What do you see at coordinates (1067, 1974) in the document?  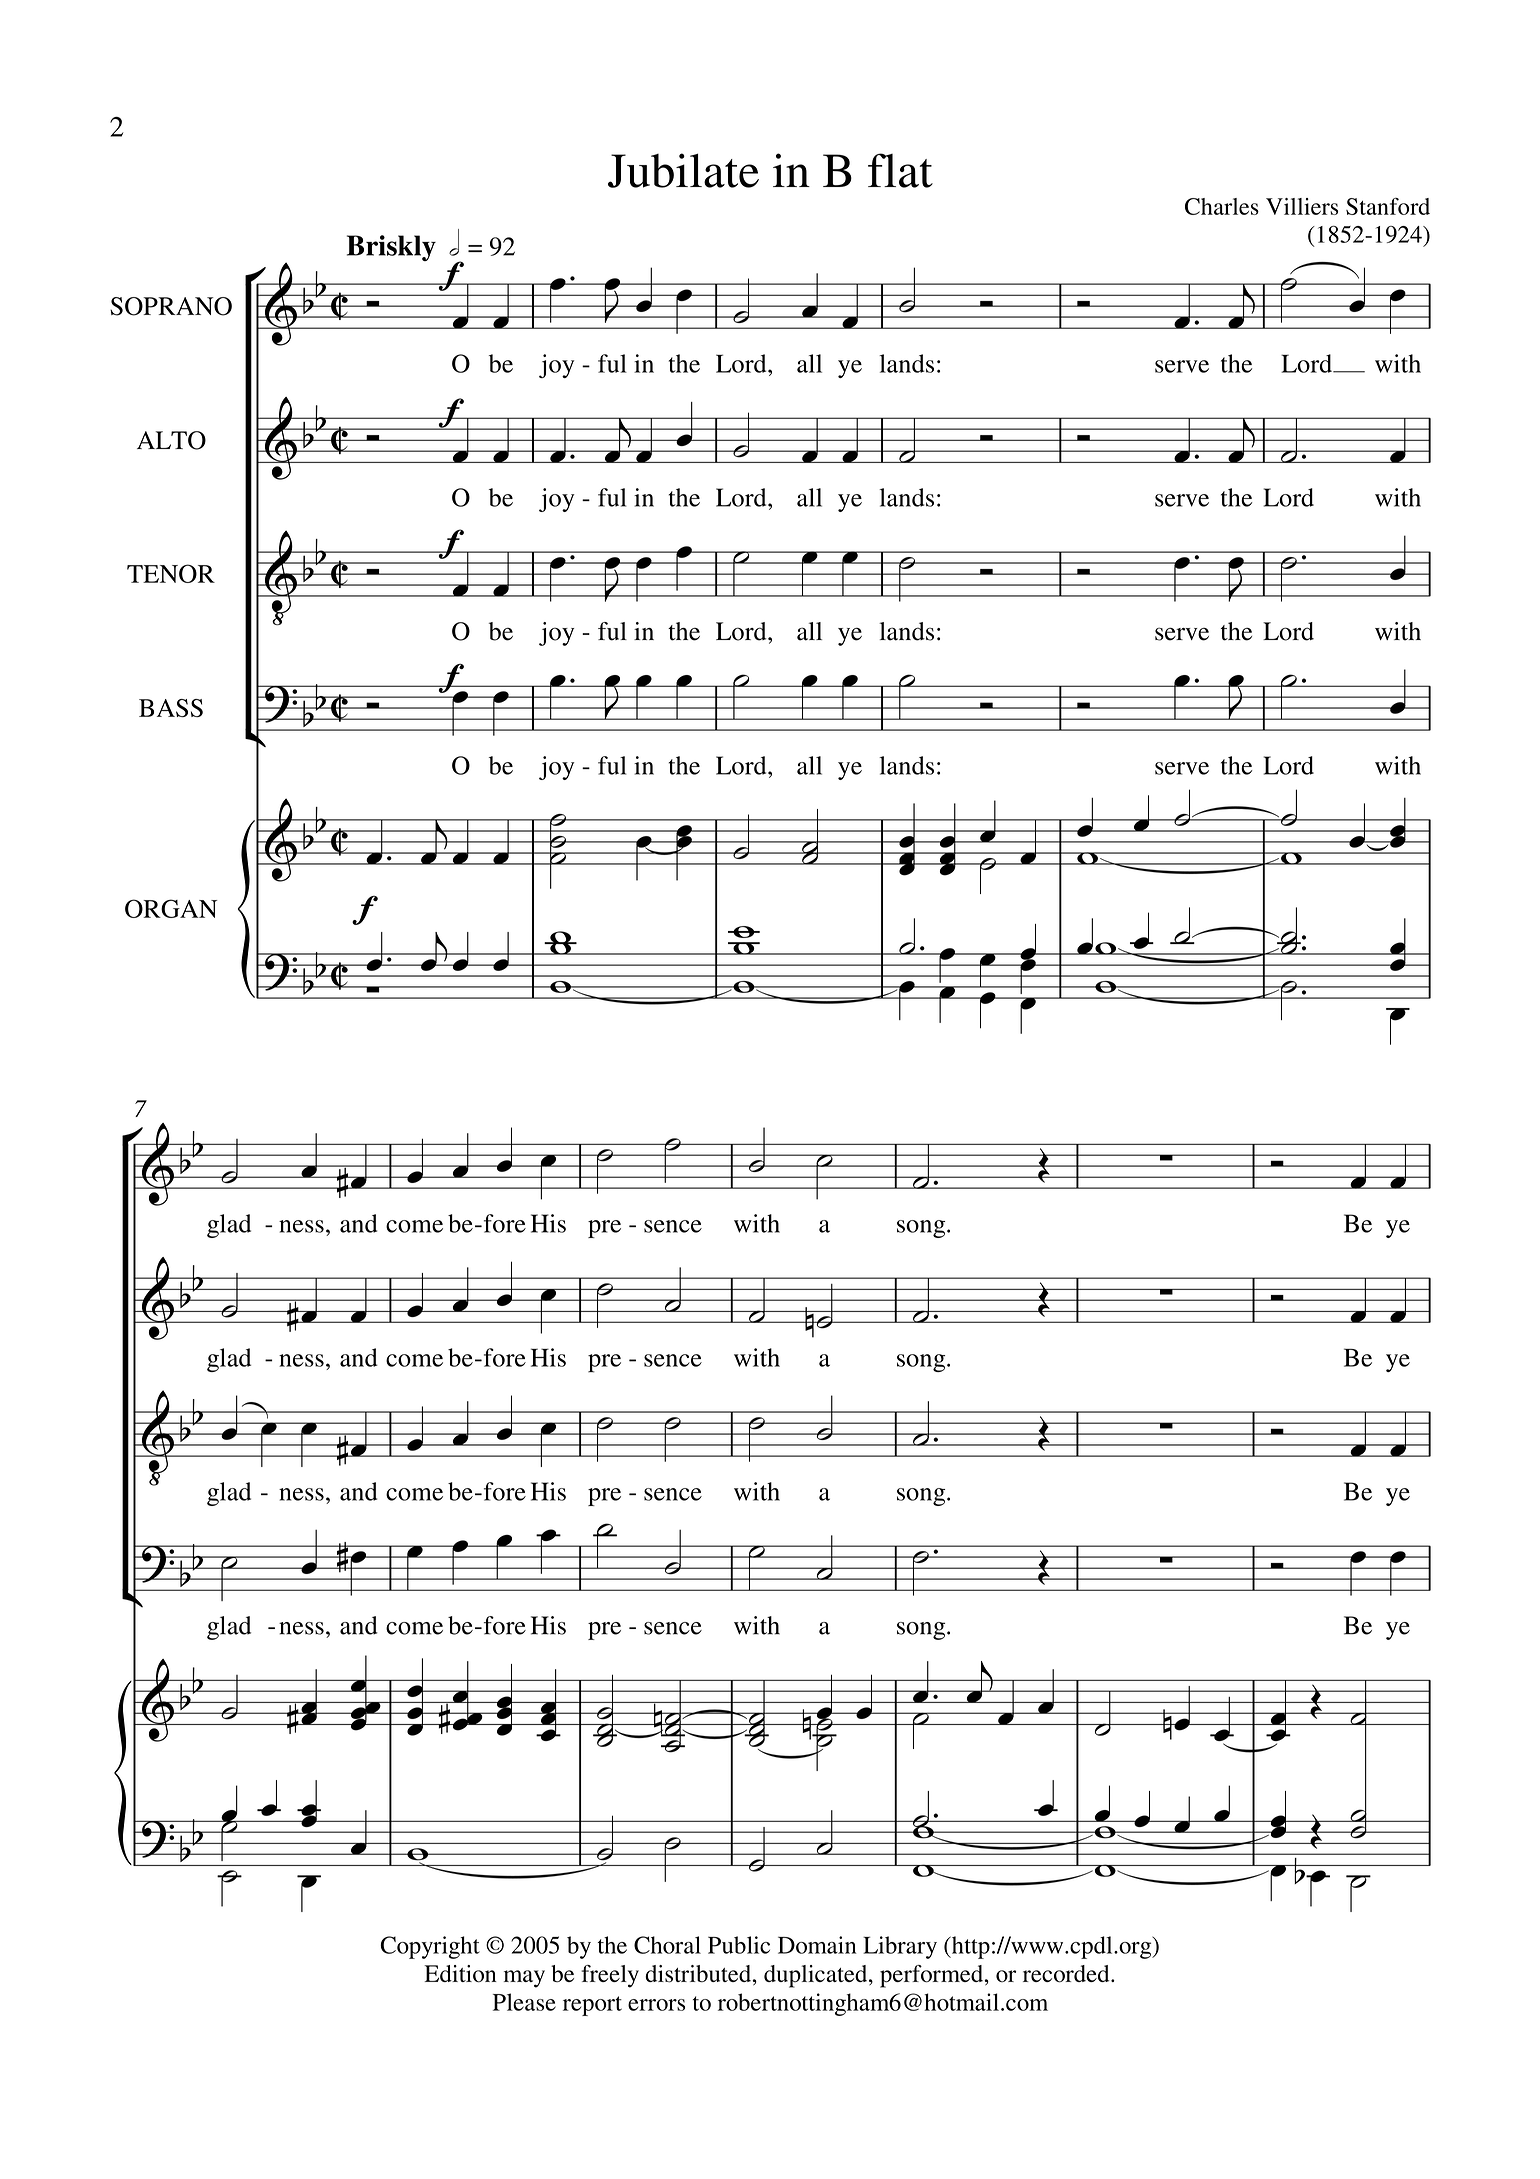 I see `recorded` at bounding box center [1067, 1974].
